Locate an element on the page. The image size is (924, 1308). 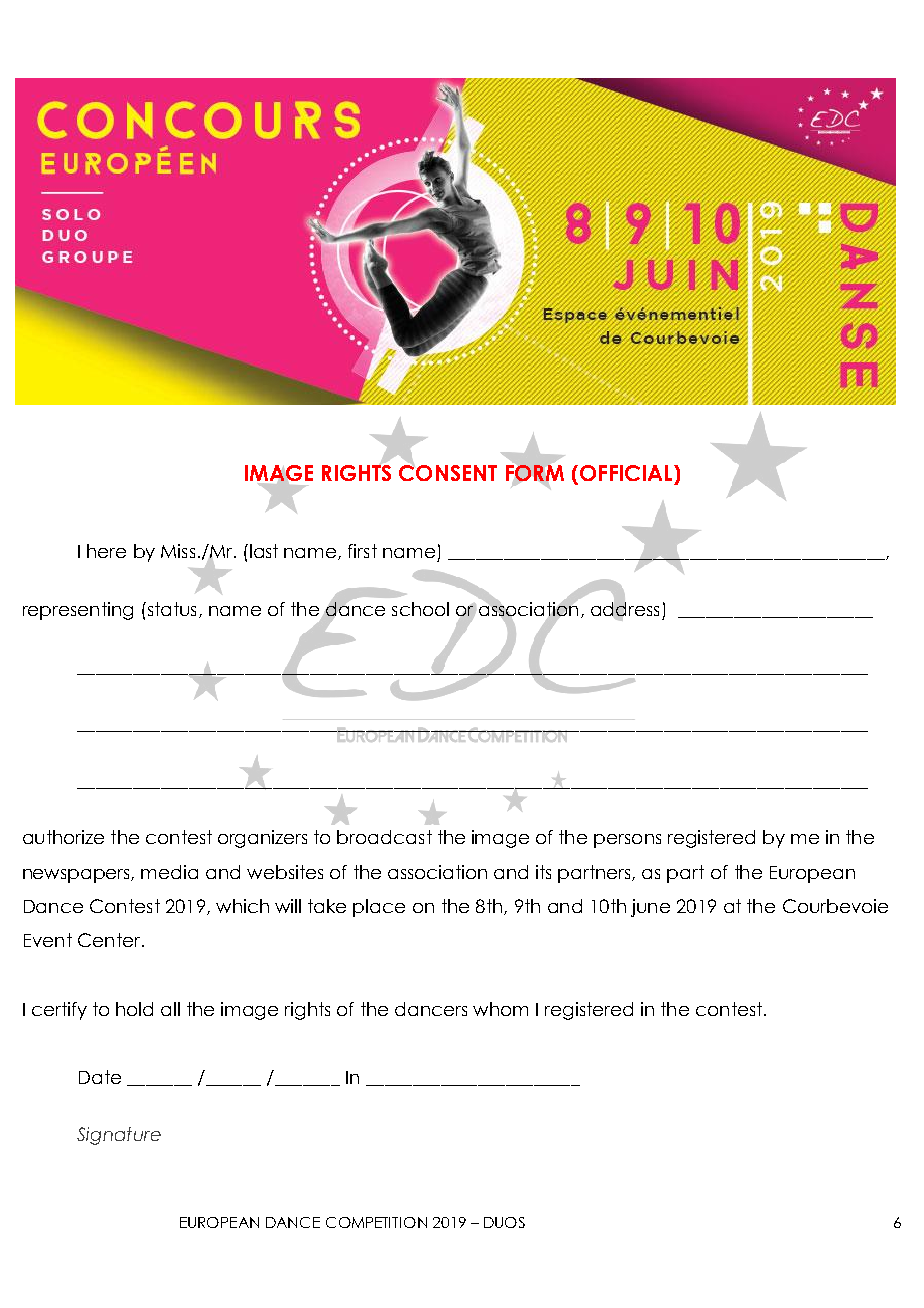
first is located at coordinates (362, 551).
